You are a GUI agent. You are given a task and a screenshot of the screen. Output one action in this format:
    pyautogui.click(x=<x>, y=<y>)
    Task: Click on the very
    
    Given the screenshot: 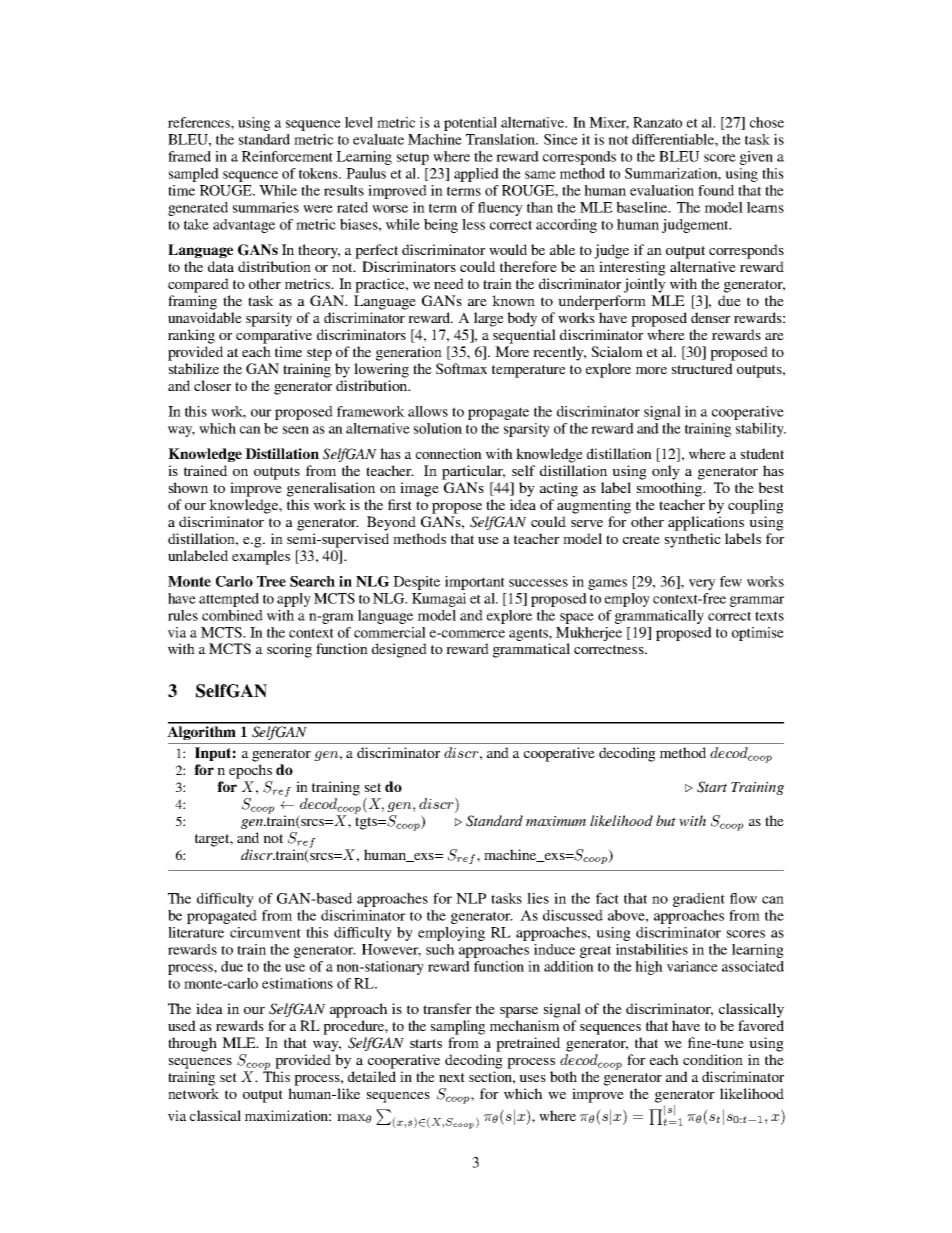 What is the action you would take?
    pyautogui.click(x=702, y=584)
